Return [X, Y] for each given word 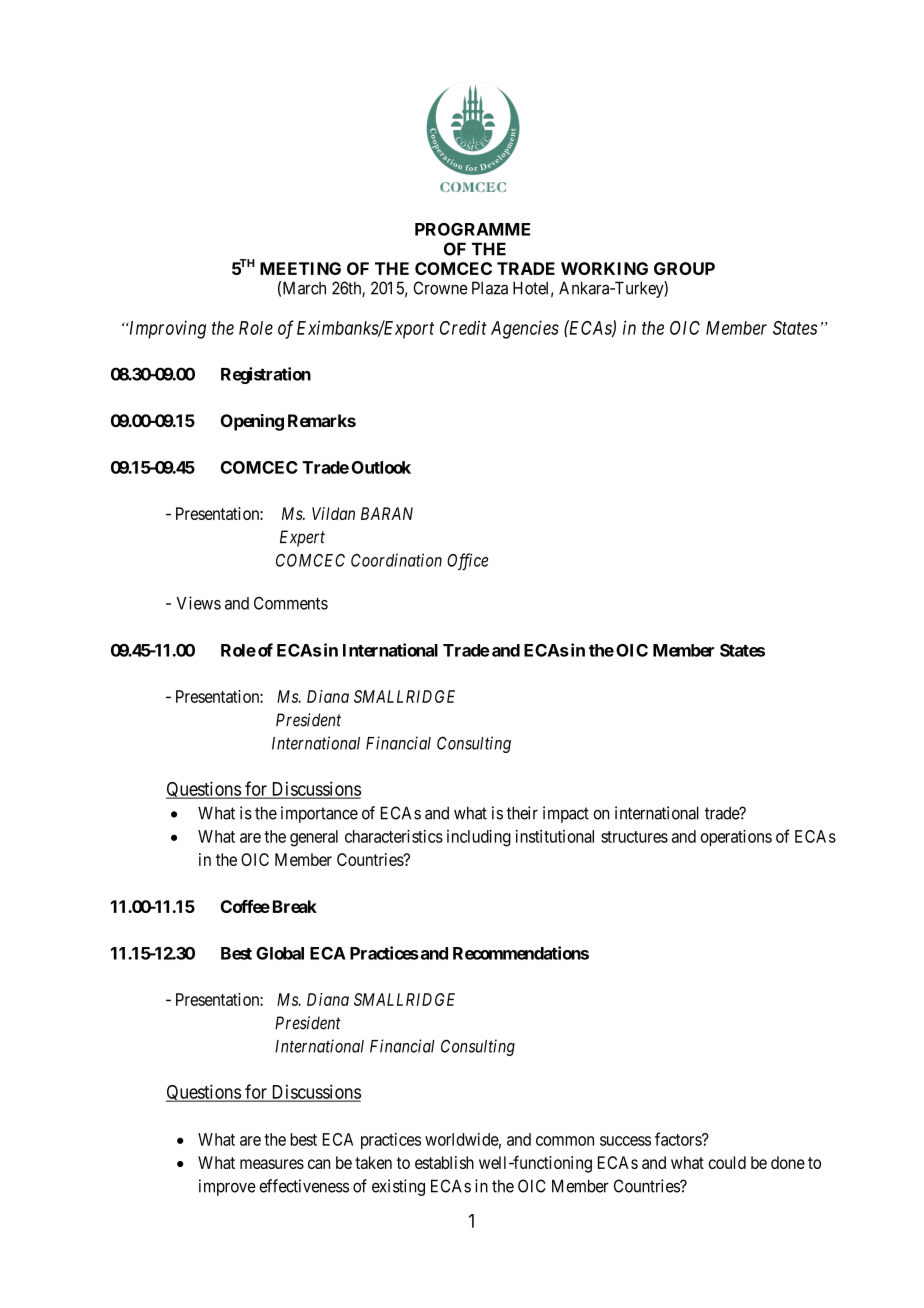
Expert [302, 538]
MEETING [300, 268]
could [727, 1162]
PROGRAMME [472, 229]
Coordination [396, 560]
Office [467, 562]
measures [272, 1164]
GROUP [684, 268]
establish [444, 1162]
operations [736, 837]
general [314, 838]
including [479, 838]
